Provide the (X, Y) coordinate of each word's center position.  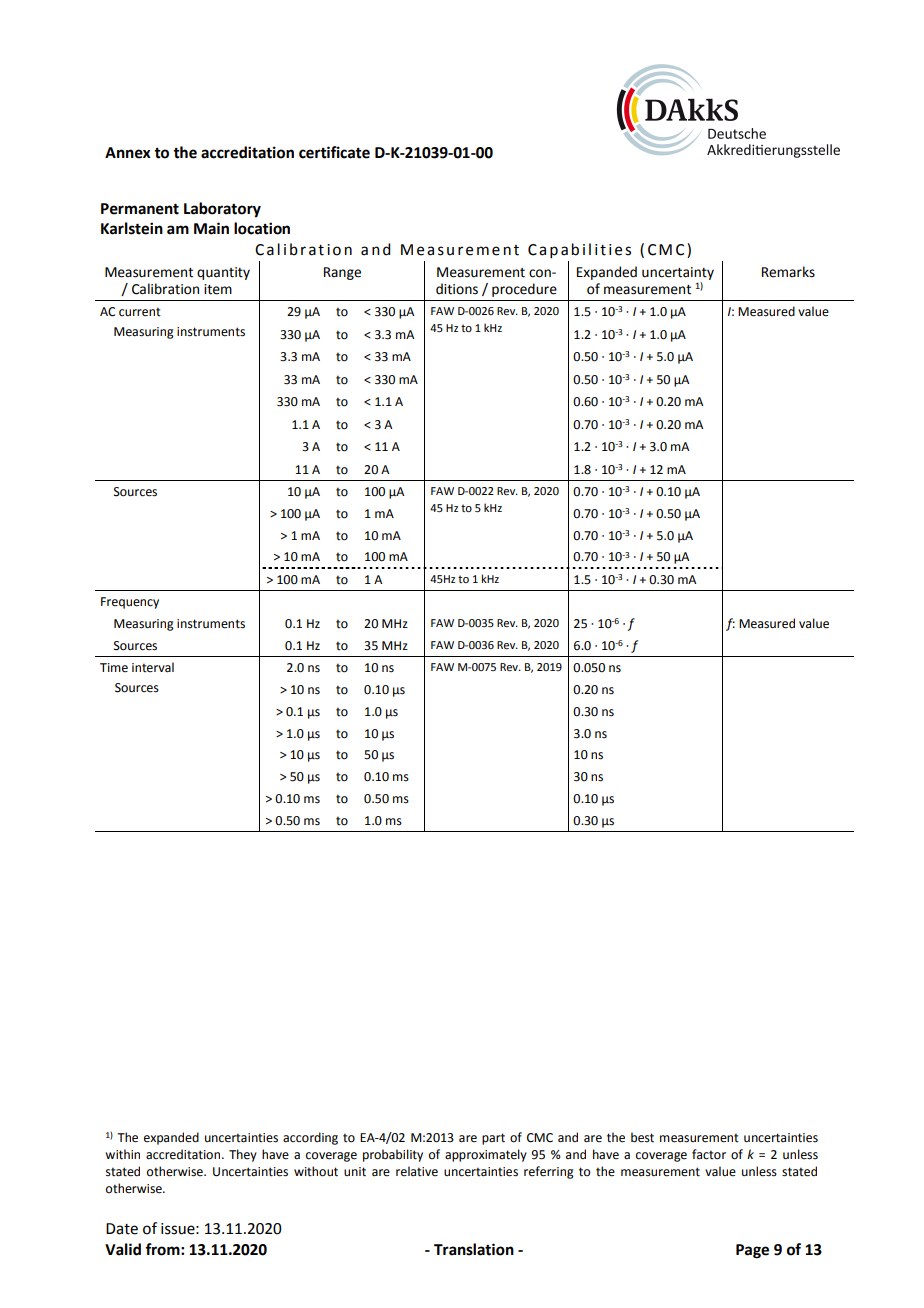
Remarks (788, 272)
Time (114, 668)
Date (122, 1229)
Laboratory (222, 210)
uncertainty (678, 273)
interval (153, 667)
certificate (334, 152)
